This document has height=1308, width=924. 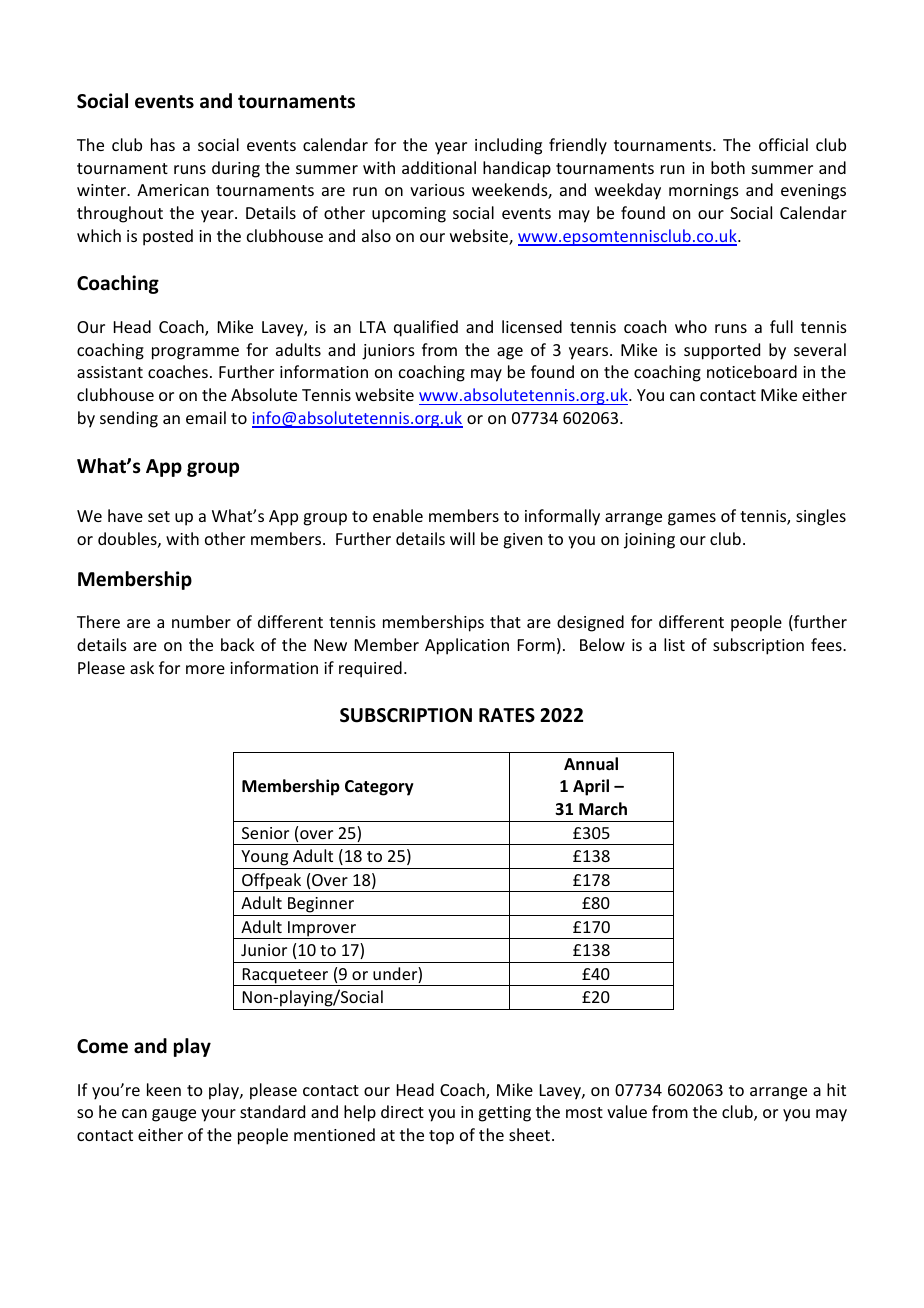 What do you see at coordinates (201, 621) in the document?
I see `number` at bounding box center [201, 621].
